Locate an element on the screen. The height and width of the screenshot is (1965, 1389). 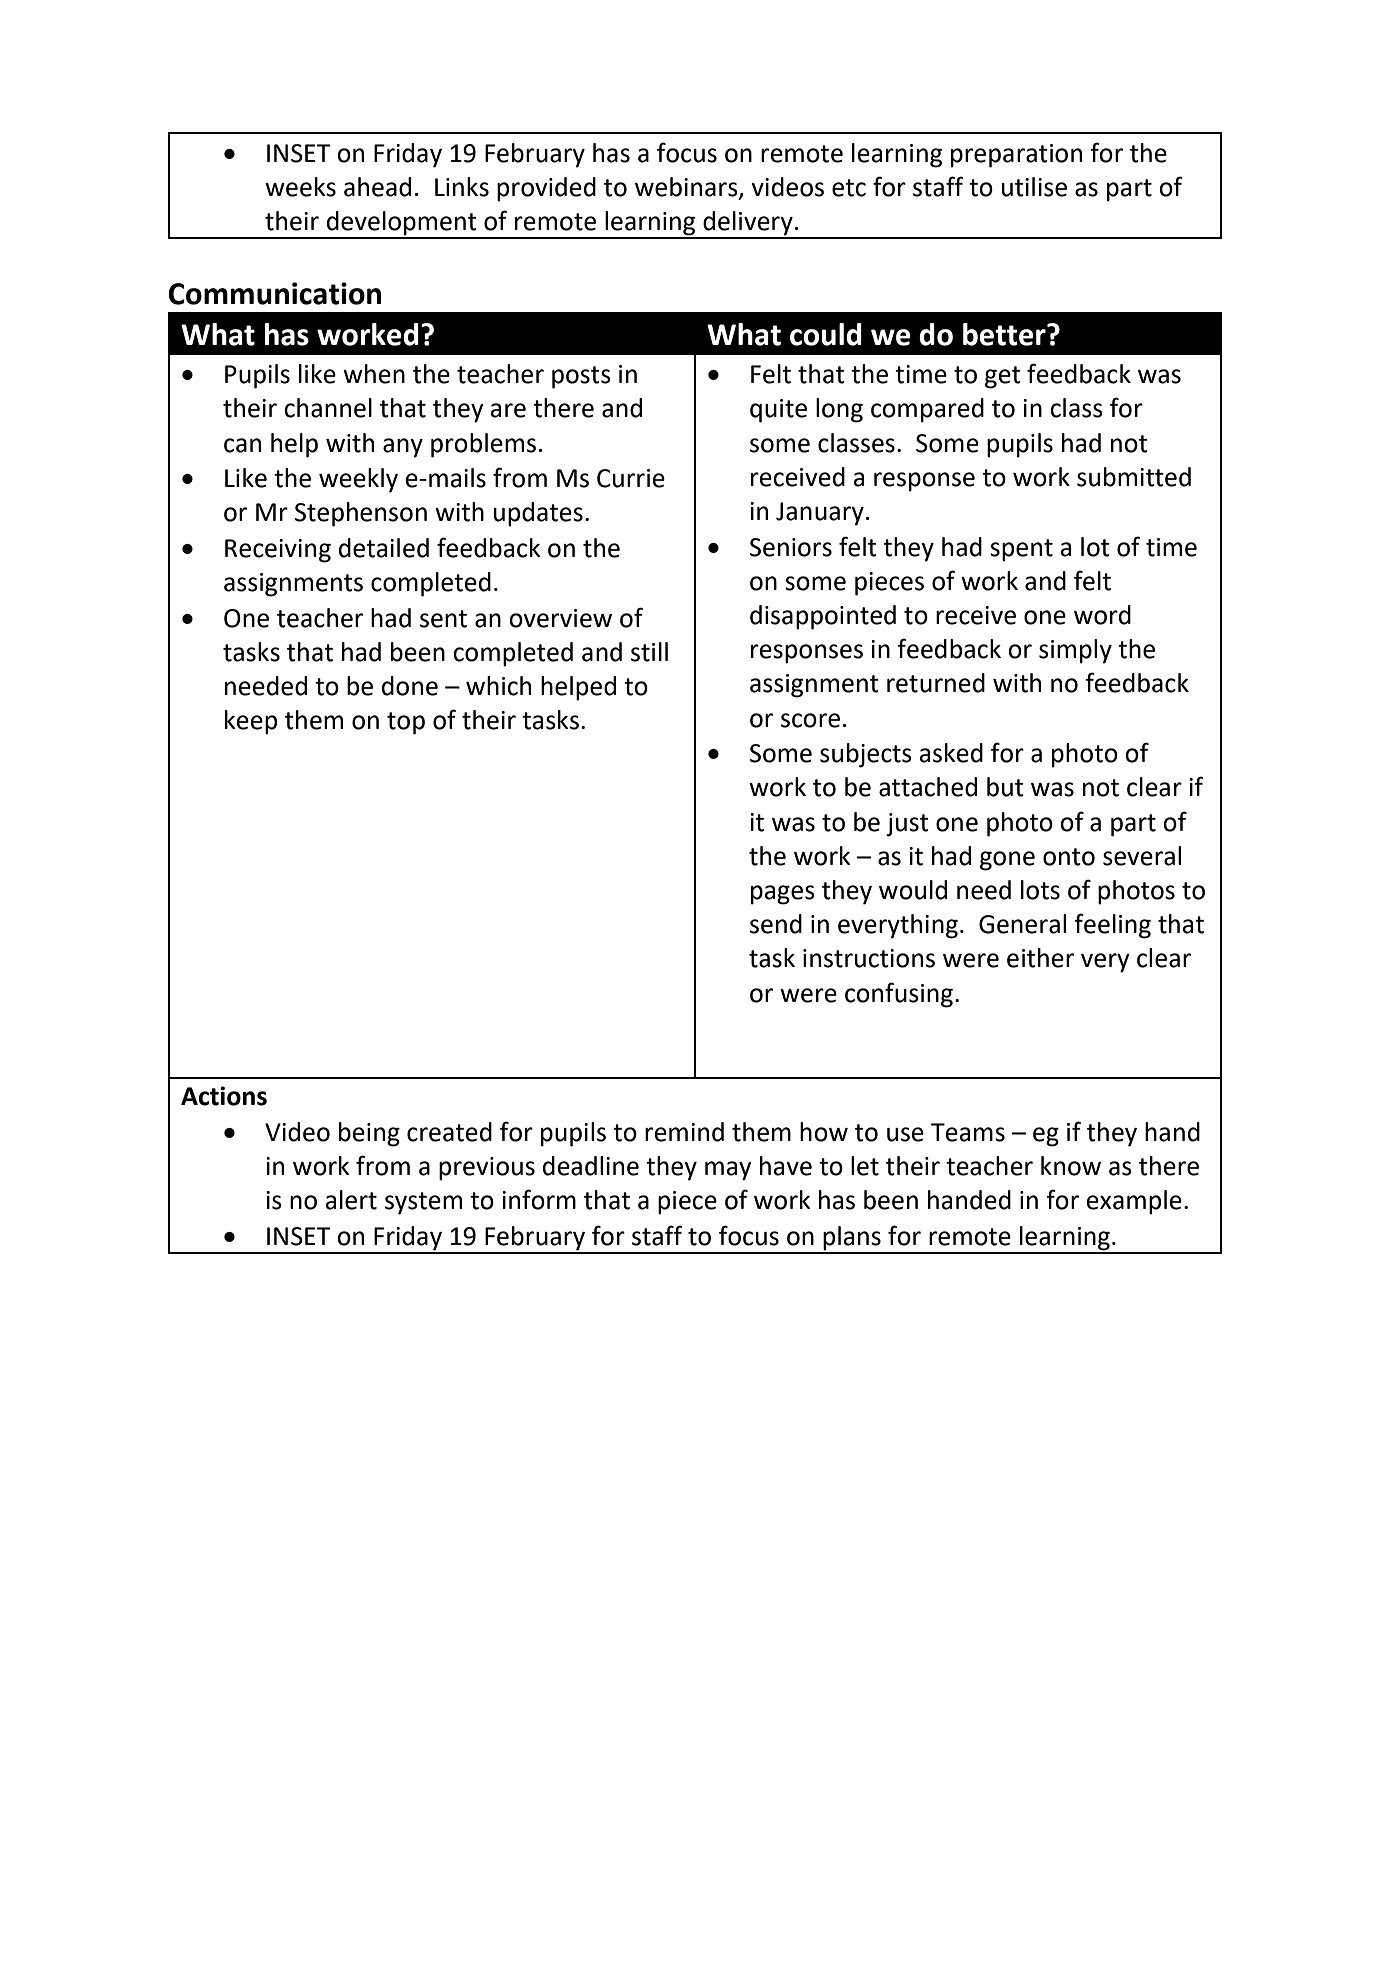
top is located at coordinates (406, 723).
